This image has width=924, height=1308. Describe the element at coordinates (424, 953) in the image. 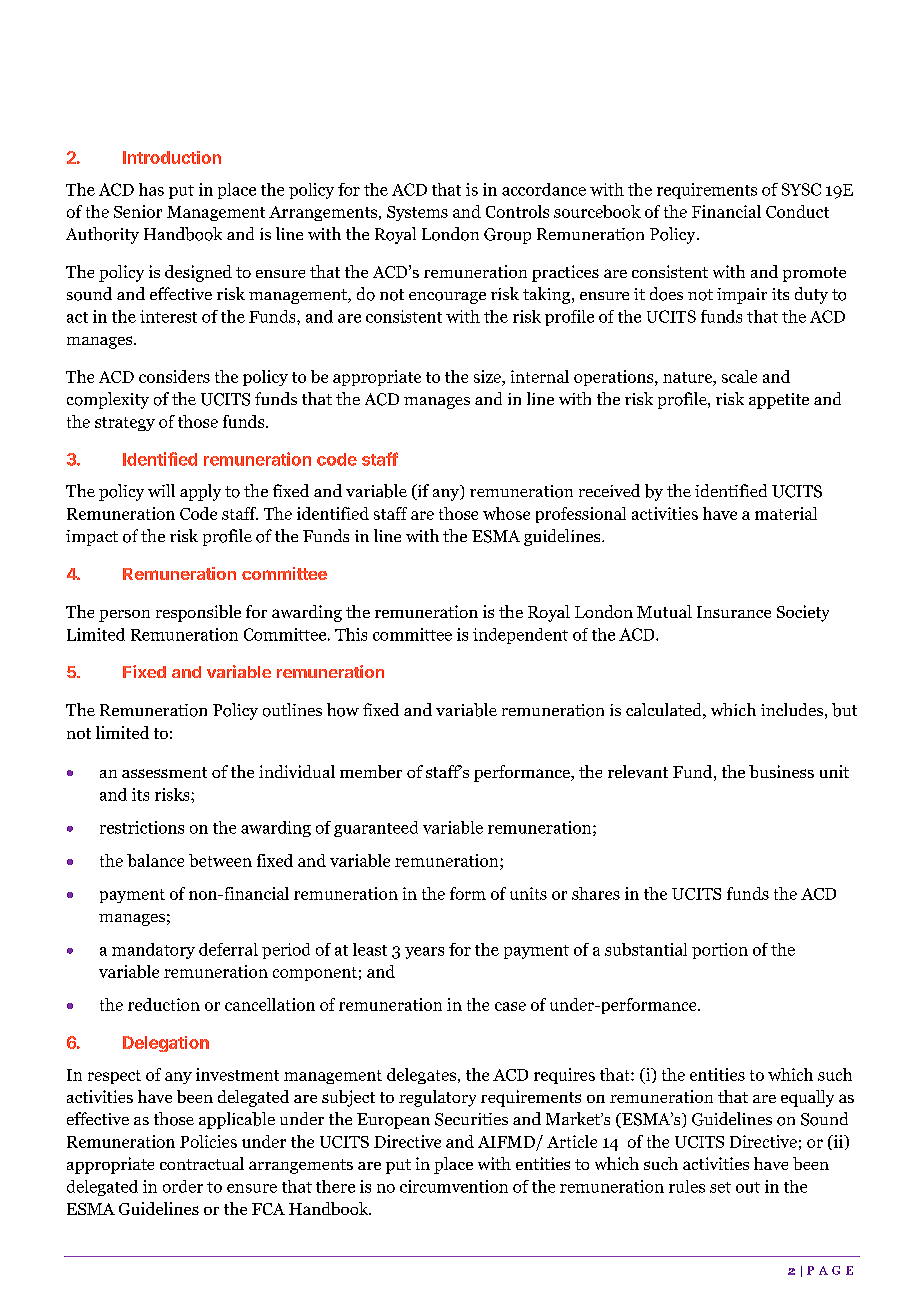

I see `years` at that location.
